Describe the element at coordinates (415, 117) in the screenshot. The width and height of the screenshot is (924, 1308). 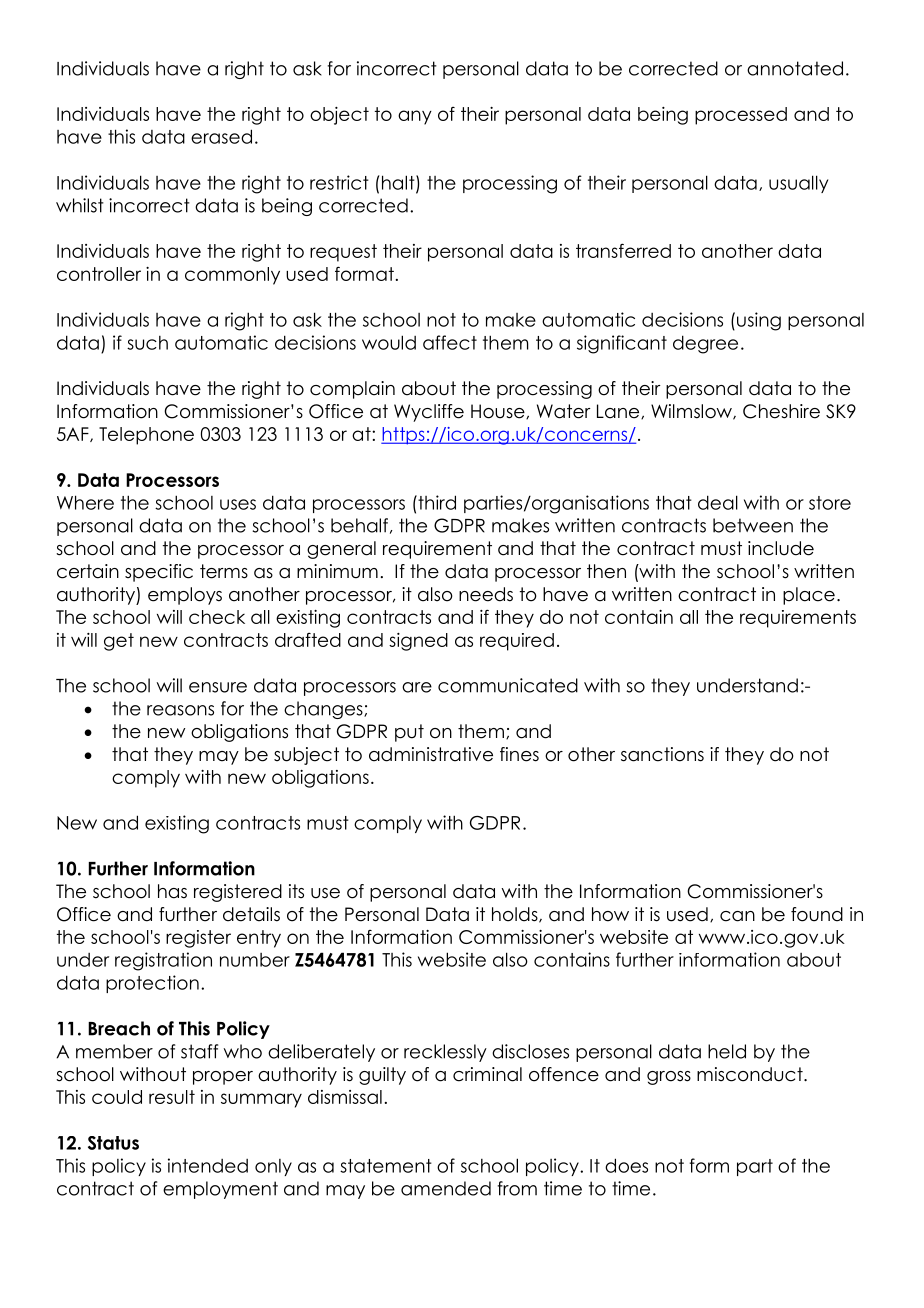
I see `any` at that location.
